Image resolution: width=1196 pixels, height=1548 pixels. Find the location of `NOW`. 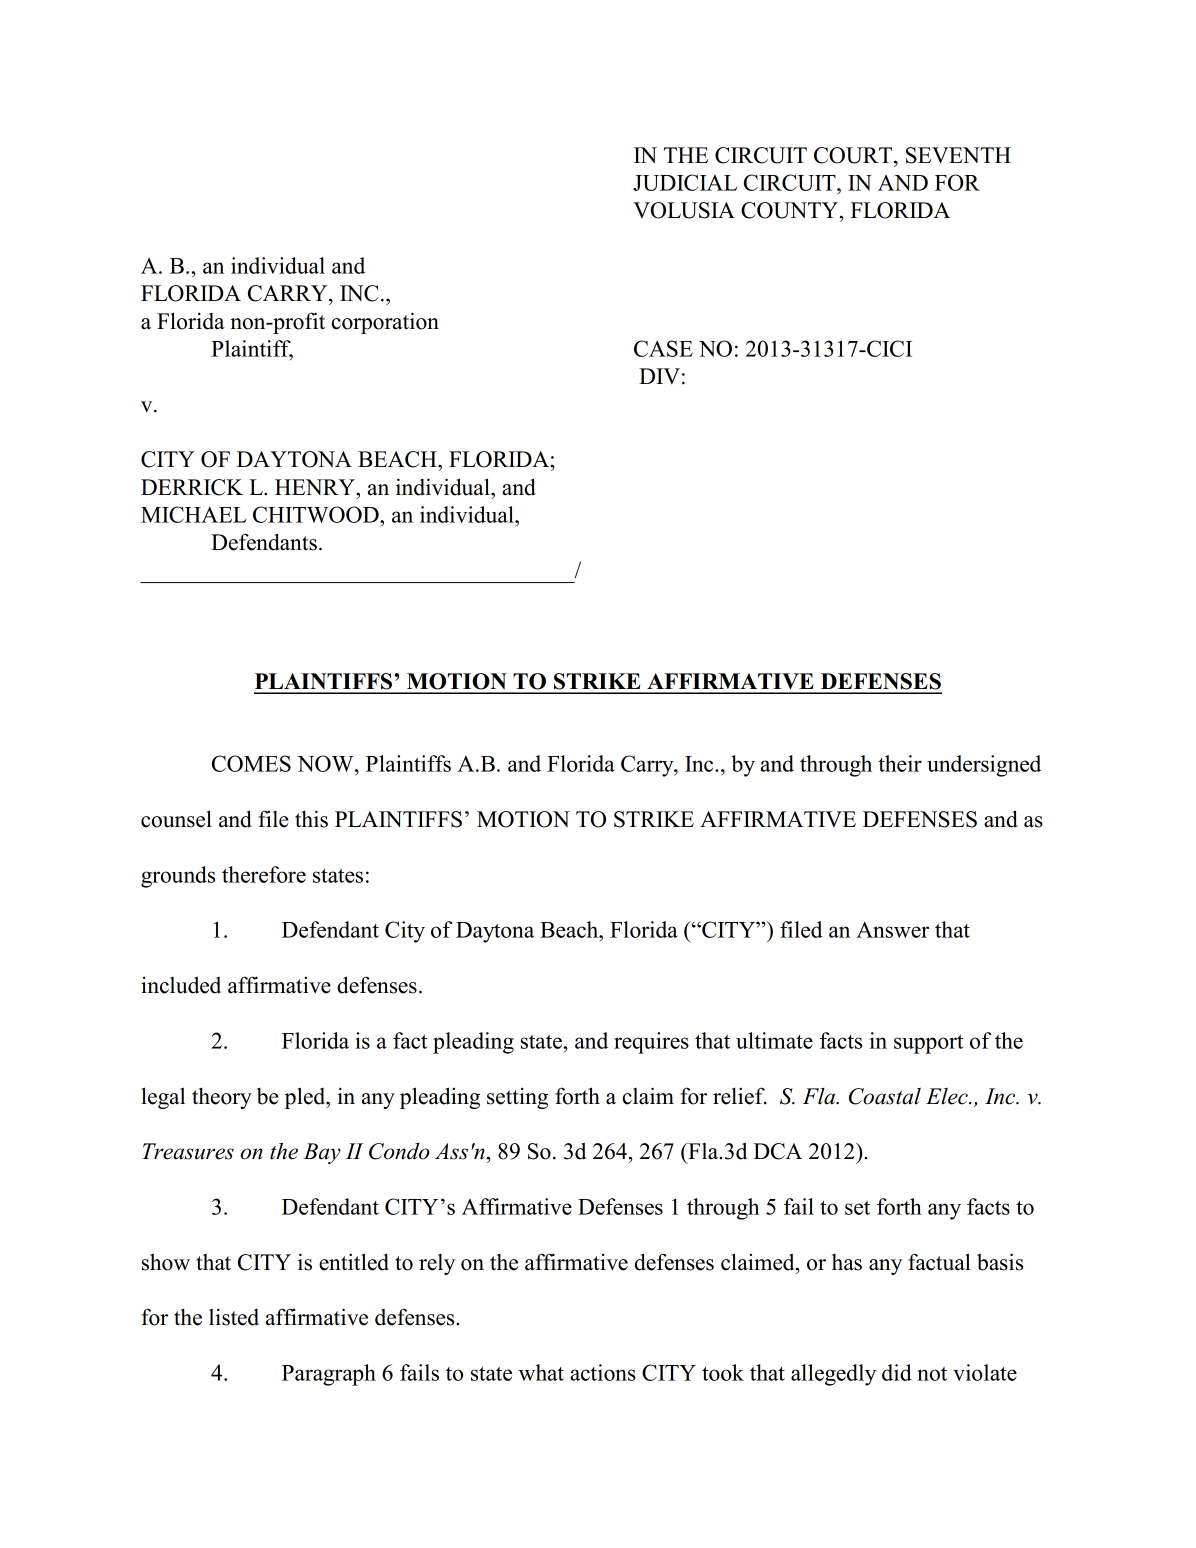

NOW is located at coordinates (326, 763).
